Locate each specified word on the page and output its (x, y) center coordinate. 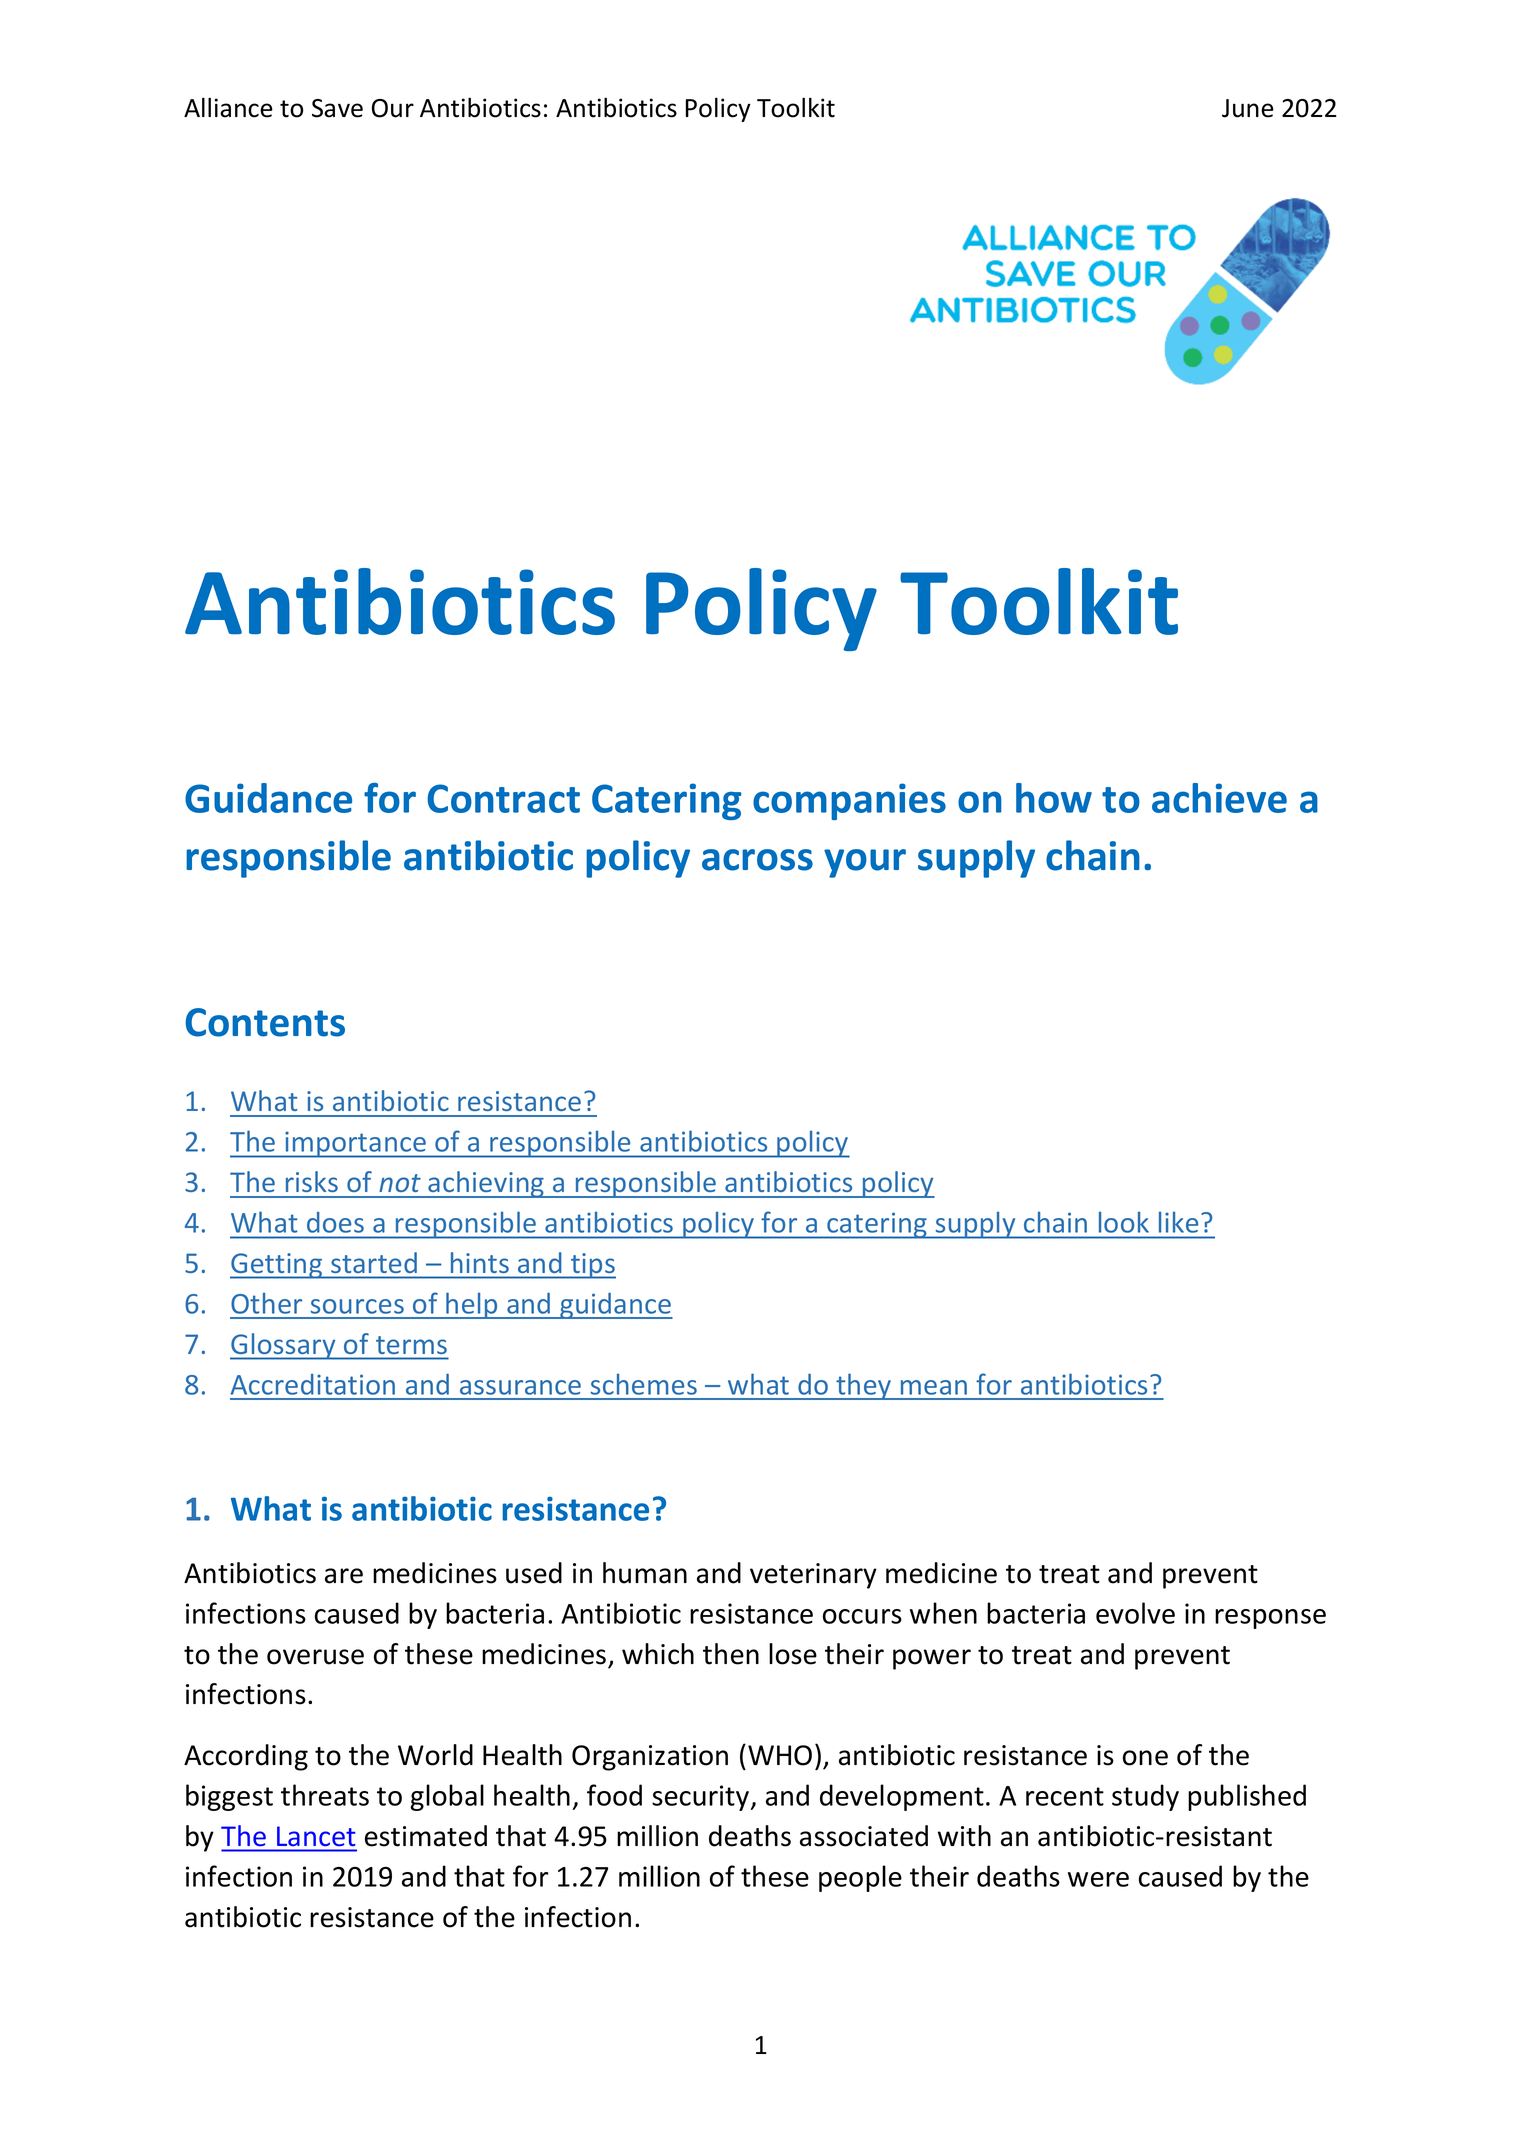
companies (849, 801)
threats (325, 1795)
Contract (503, 798)
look (1124, 1222)
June (1248, 108)
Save (337, 108)
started (374, 1262)
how (1054, 798)
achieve (1219, 798)
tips (592, 1266)
